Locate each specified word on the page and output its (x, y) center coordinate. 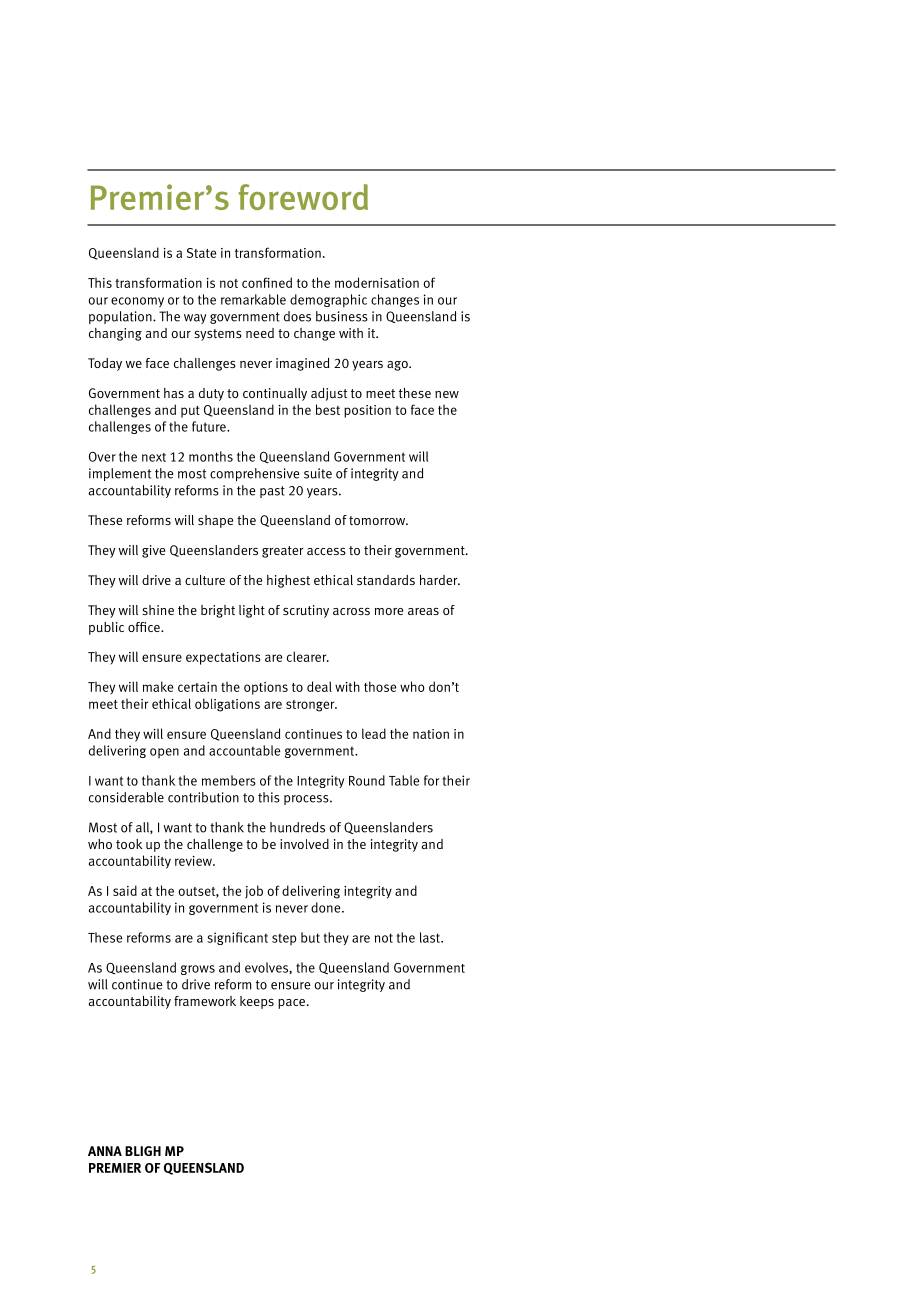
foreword (303, 197)
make (158, 686)
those (380, 686)
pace (291, 1004)
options (266, 688)
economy (137, 302)
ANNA (105, 1151)
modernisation (377, 282)
